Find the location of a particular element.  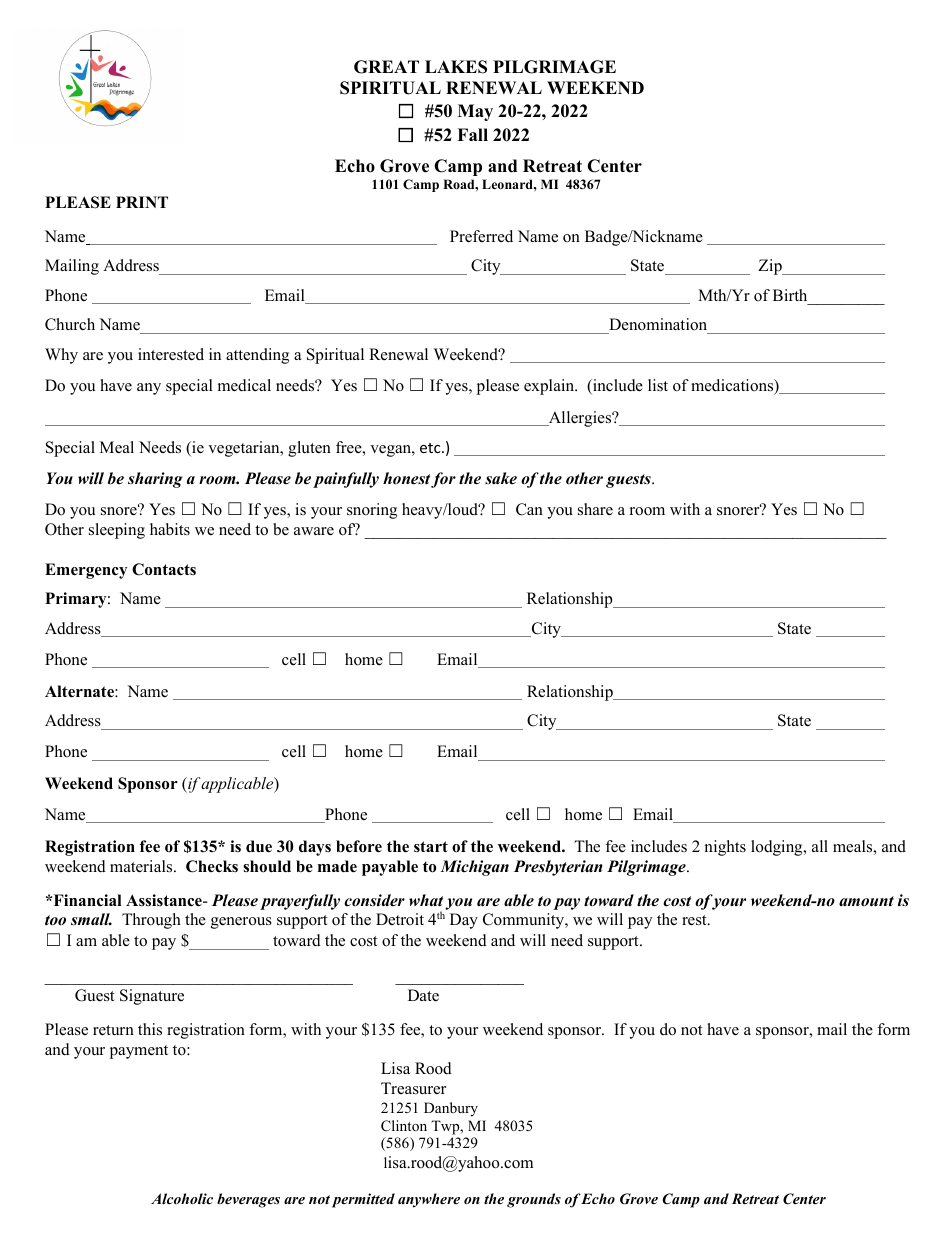

Why is located at coordinates (61, 356).
